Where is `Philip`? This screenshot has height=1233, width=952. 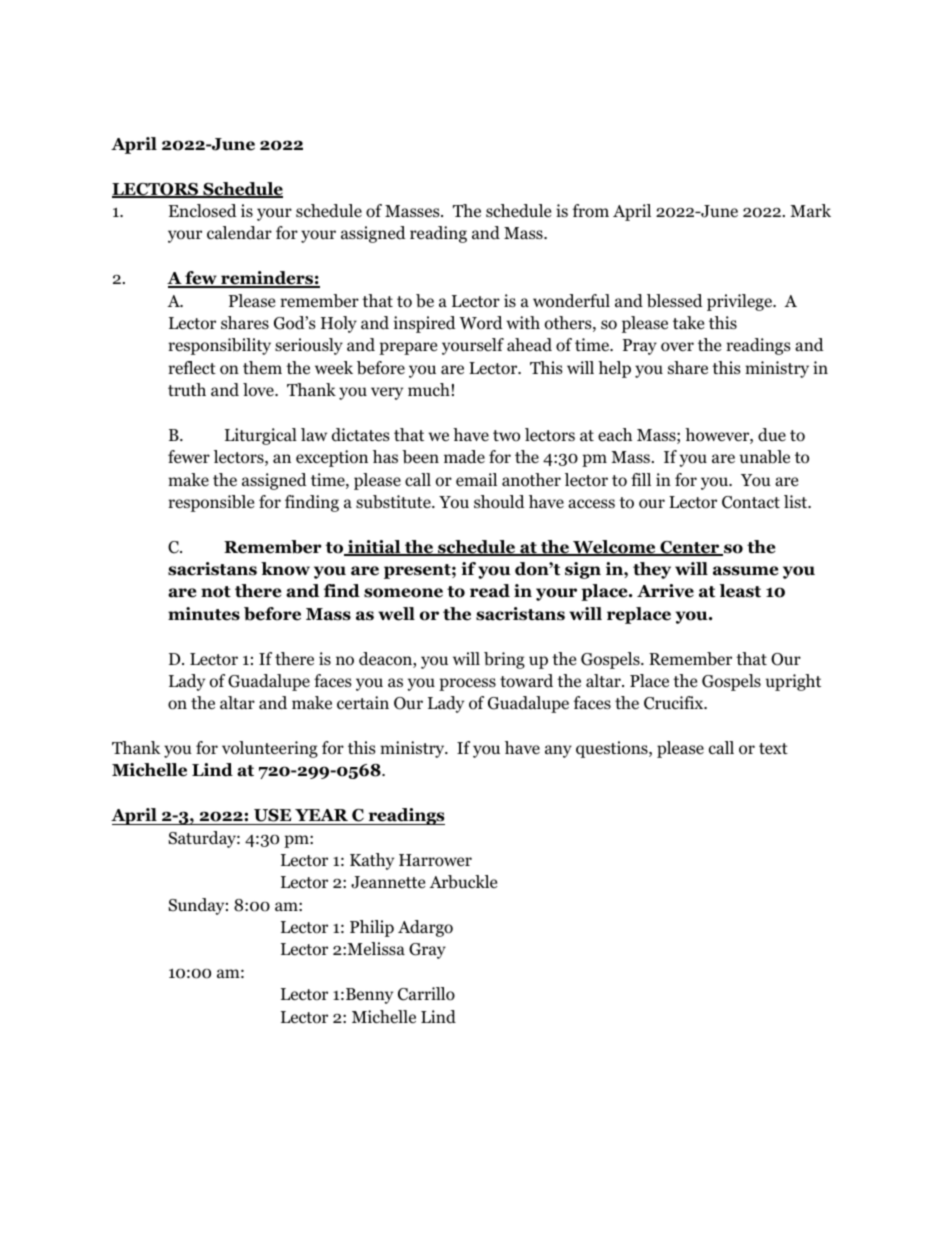 Philip is located at coordinates (372, 928).
